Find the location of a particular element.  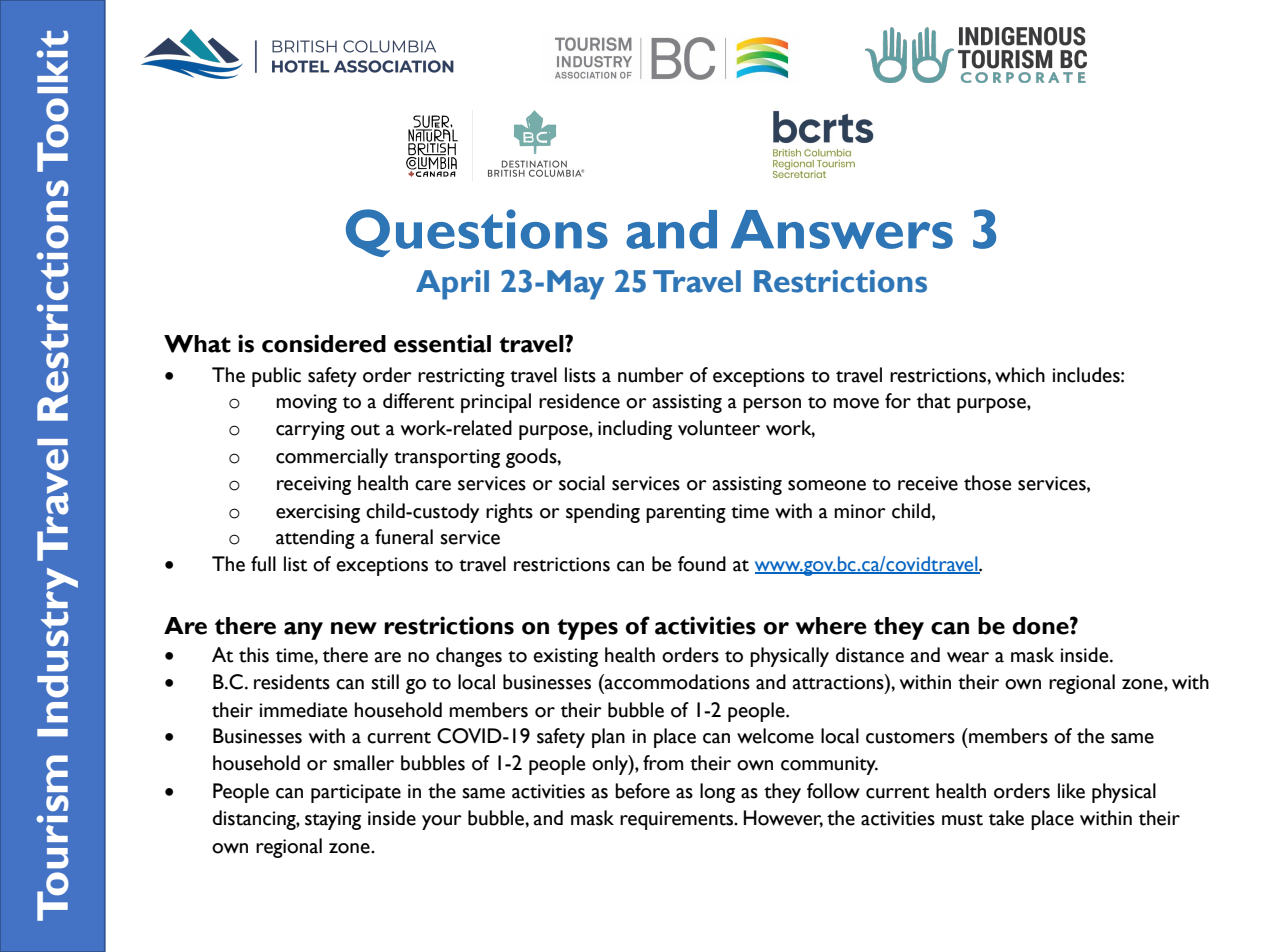

exercising is located at coordinates (318, 513).
